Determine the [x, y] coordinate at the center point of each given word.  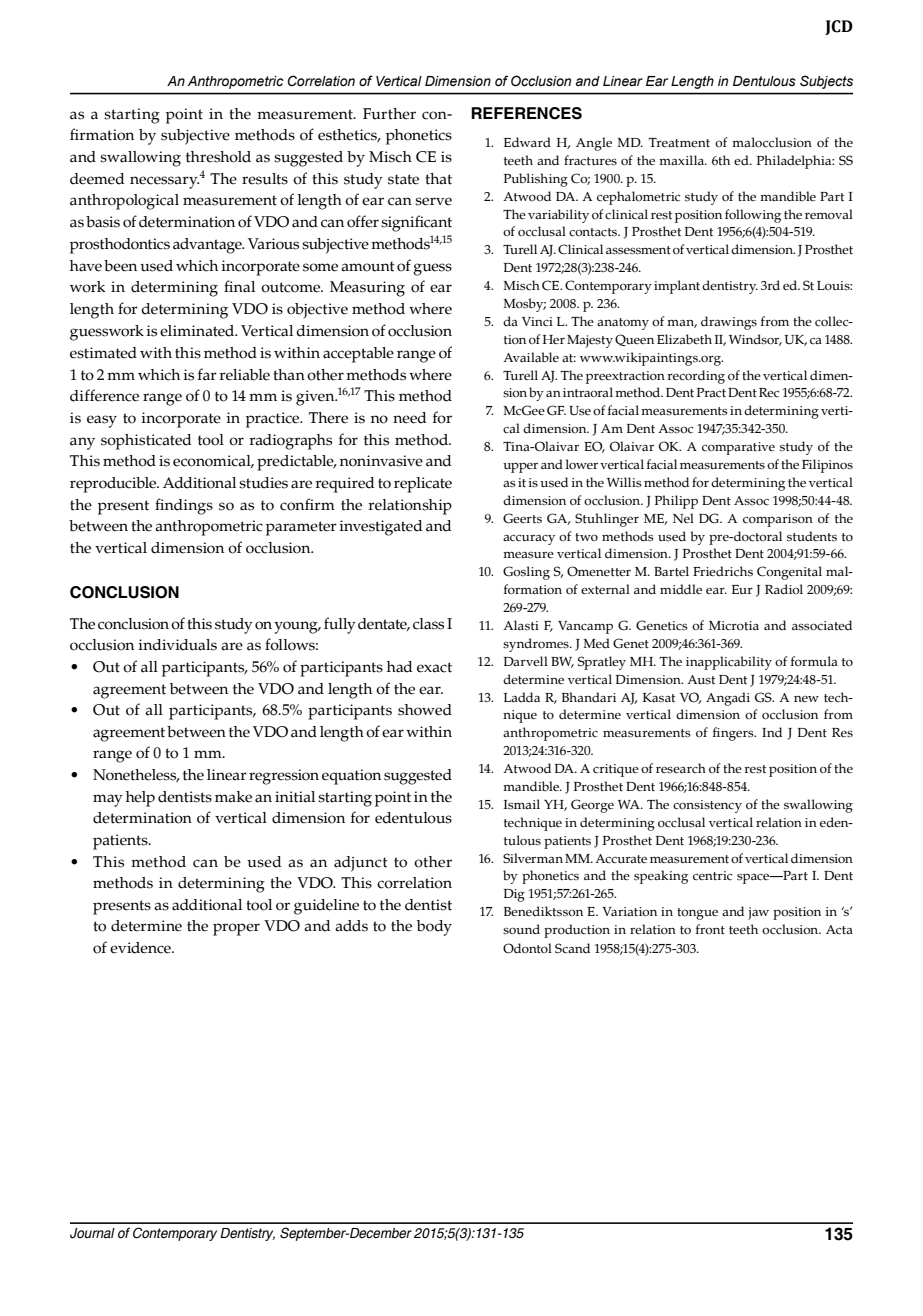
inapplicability [729, 663]
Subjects [826, 82]
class [428, 624]
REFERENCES [526, 113]
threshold [218, 157]
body [434, 928]
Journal [92, 1233]
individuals [177, 645]
